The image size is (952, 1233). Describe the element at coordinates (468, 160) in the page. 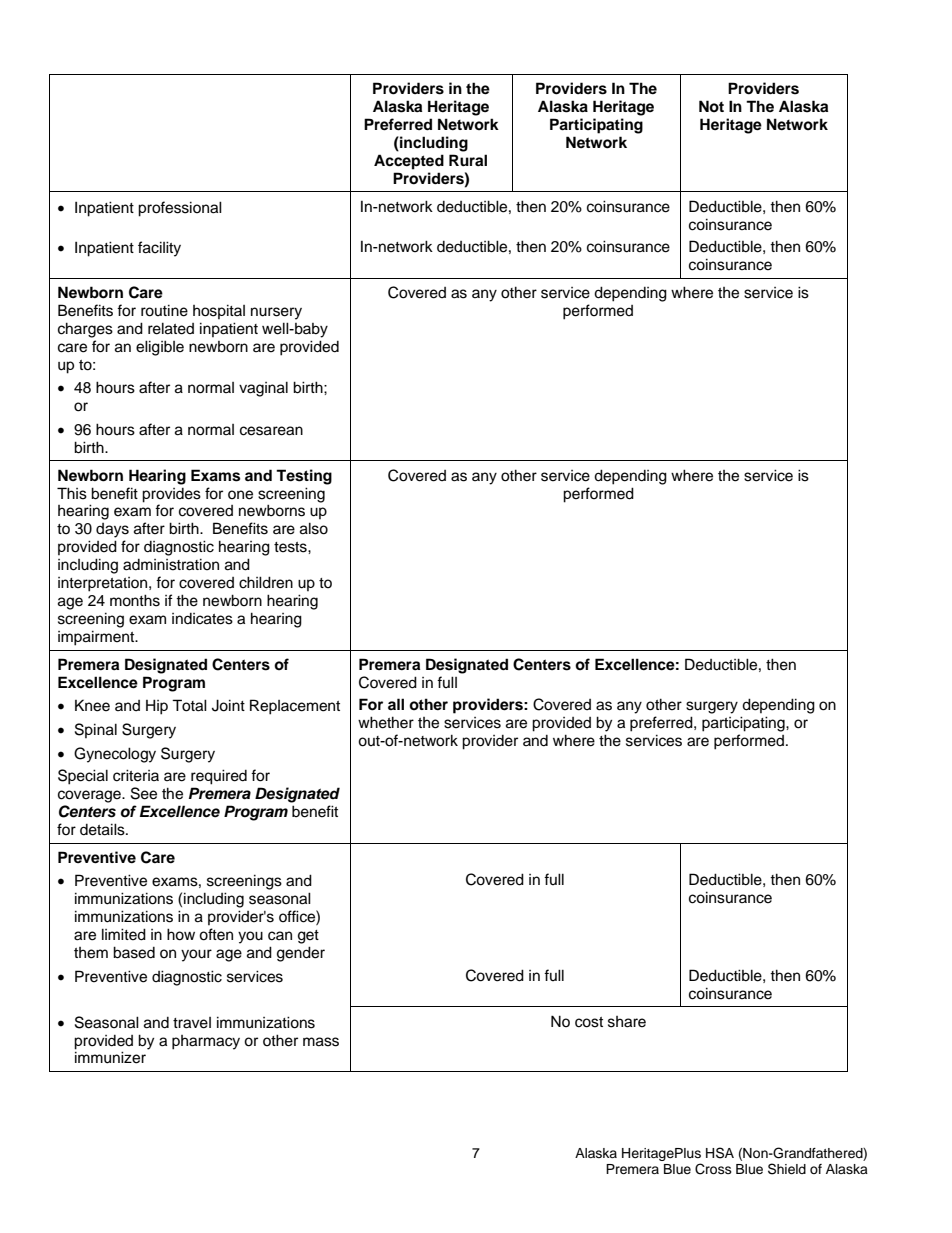

I see `Rural` at that location.
